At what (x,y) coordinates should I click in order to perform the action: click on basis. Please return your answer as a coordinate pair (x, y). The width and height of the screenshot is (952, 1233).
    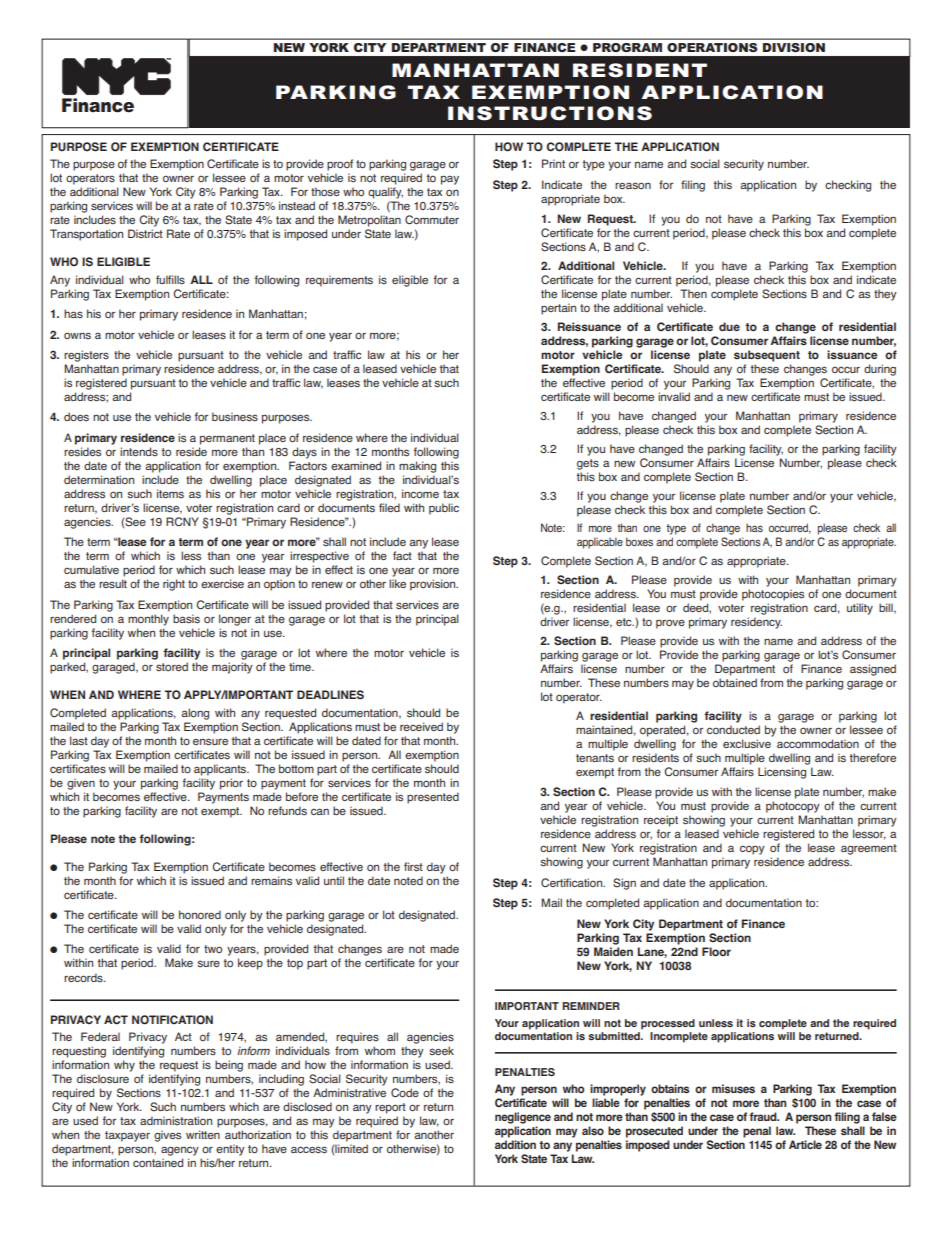
    Looking at the image, I should click on (186, 618).
